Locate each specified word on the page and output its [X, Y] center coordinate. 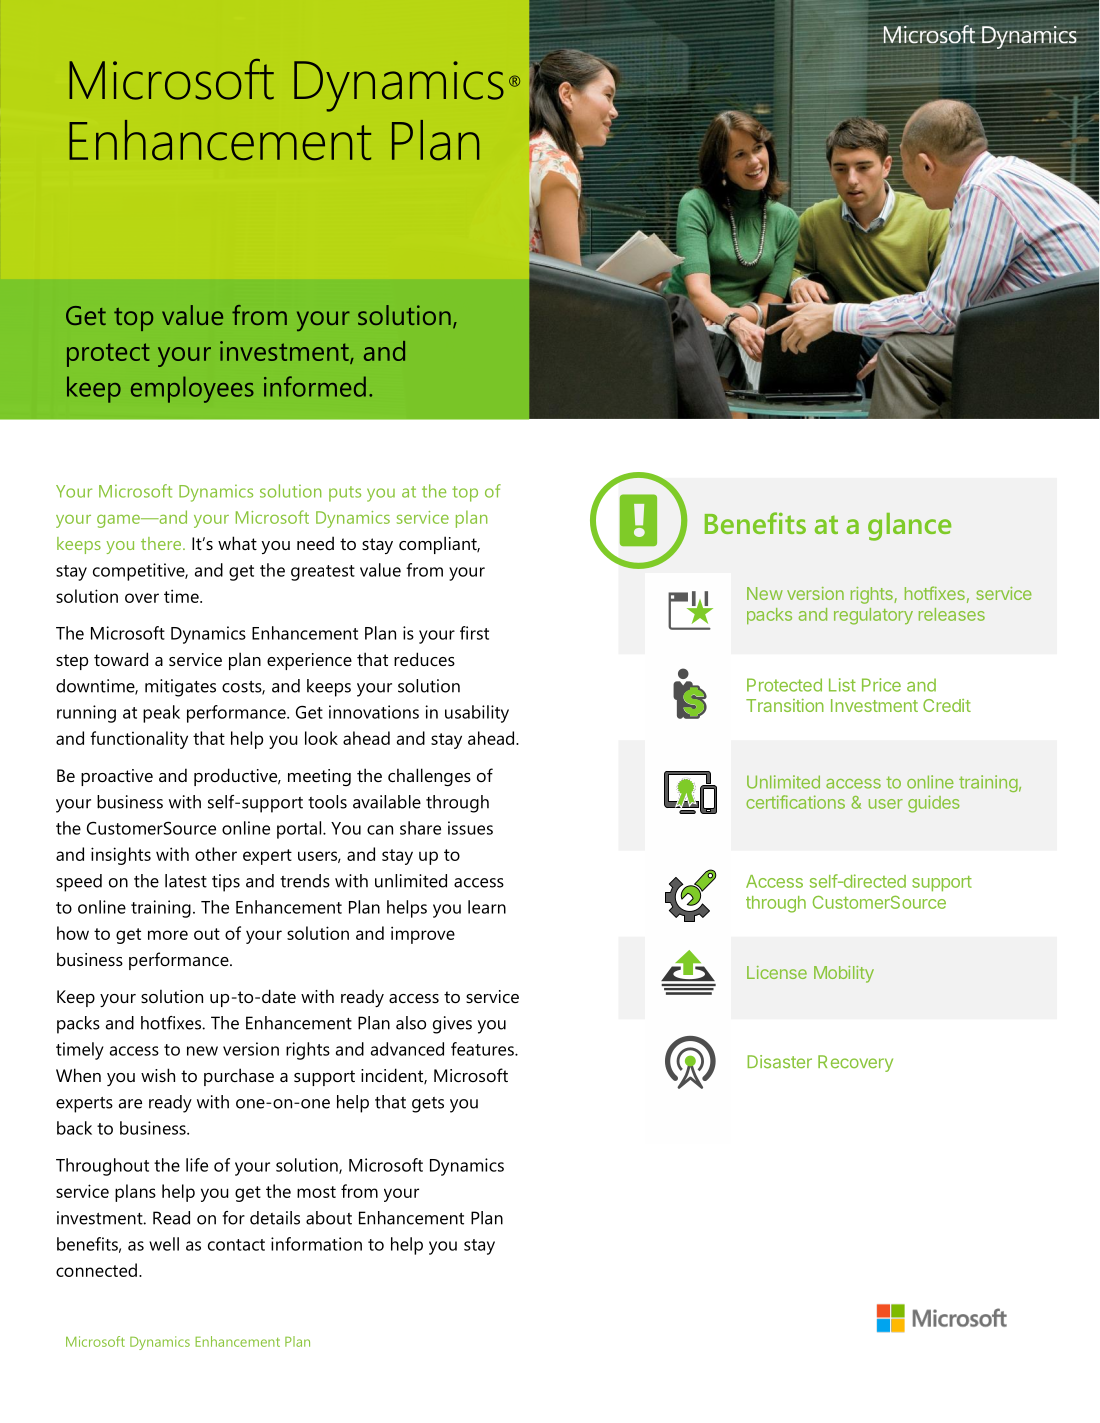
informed [315, 386]
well [164, 1244]
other [216, 854]
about [329, 1218]
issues [470, 828]
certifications [795, 802]
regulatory [873, 616]
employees [192, 389]
